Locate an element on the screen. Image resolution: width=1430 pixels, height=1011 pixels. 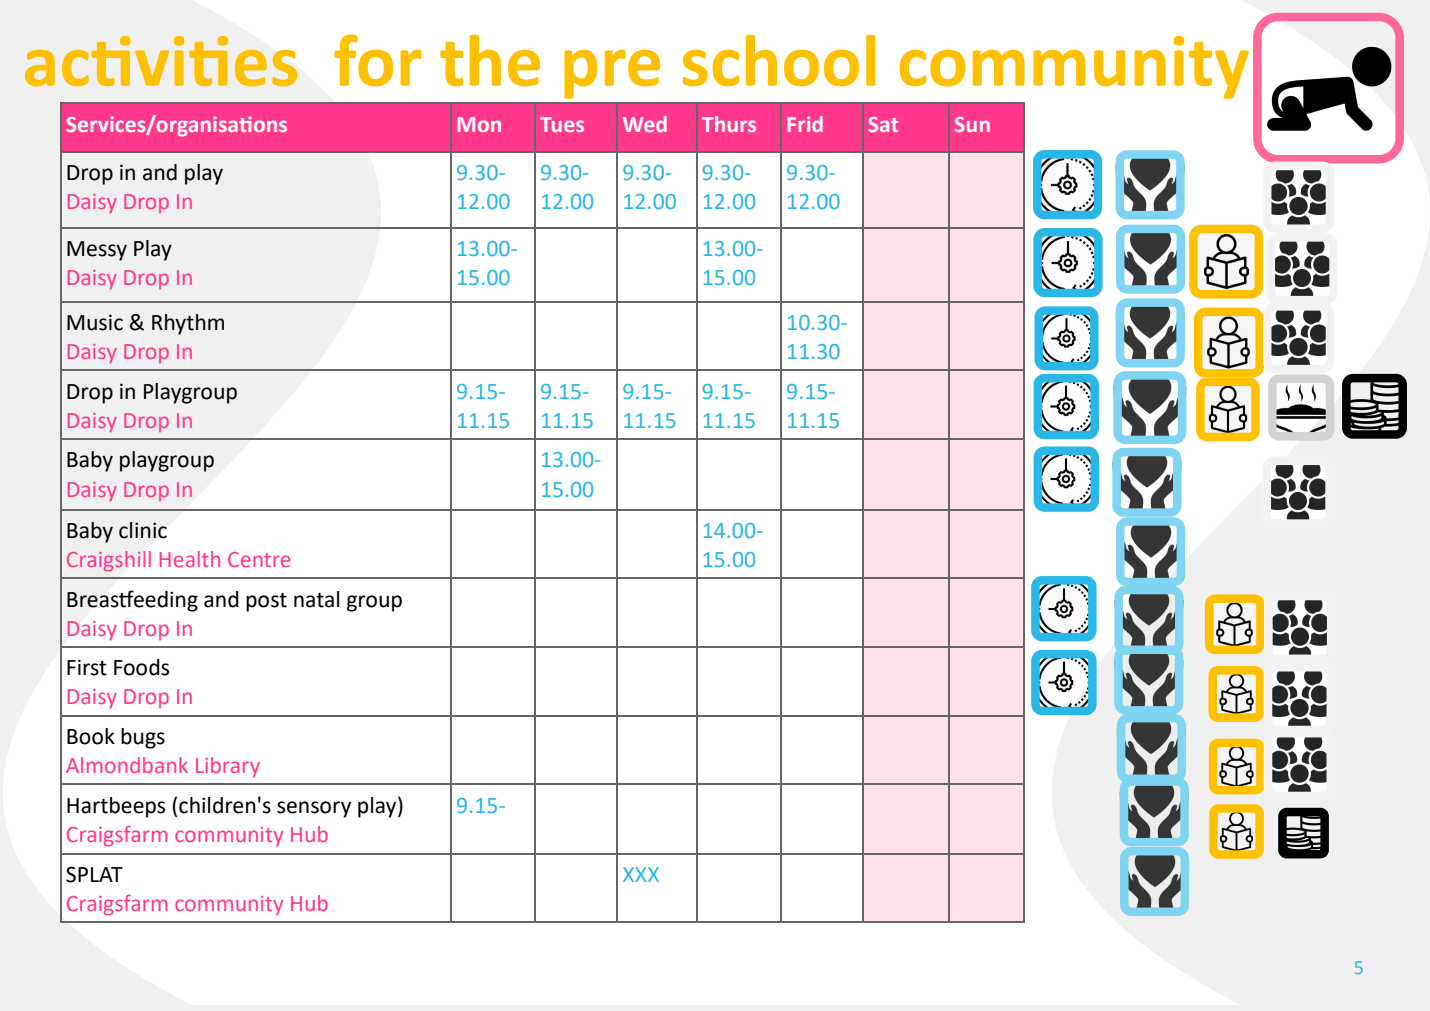
natal is located at coordinates (316, 599).
